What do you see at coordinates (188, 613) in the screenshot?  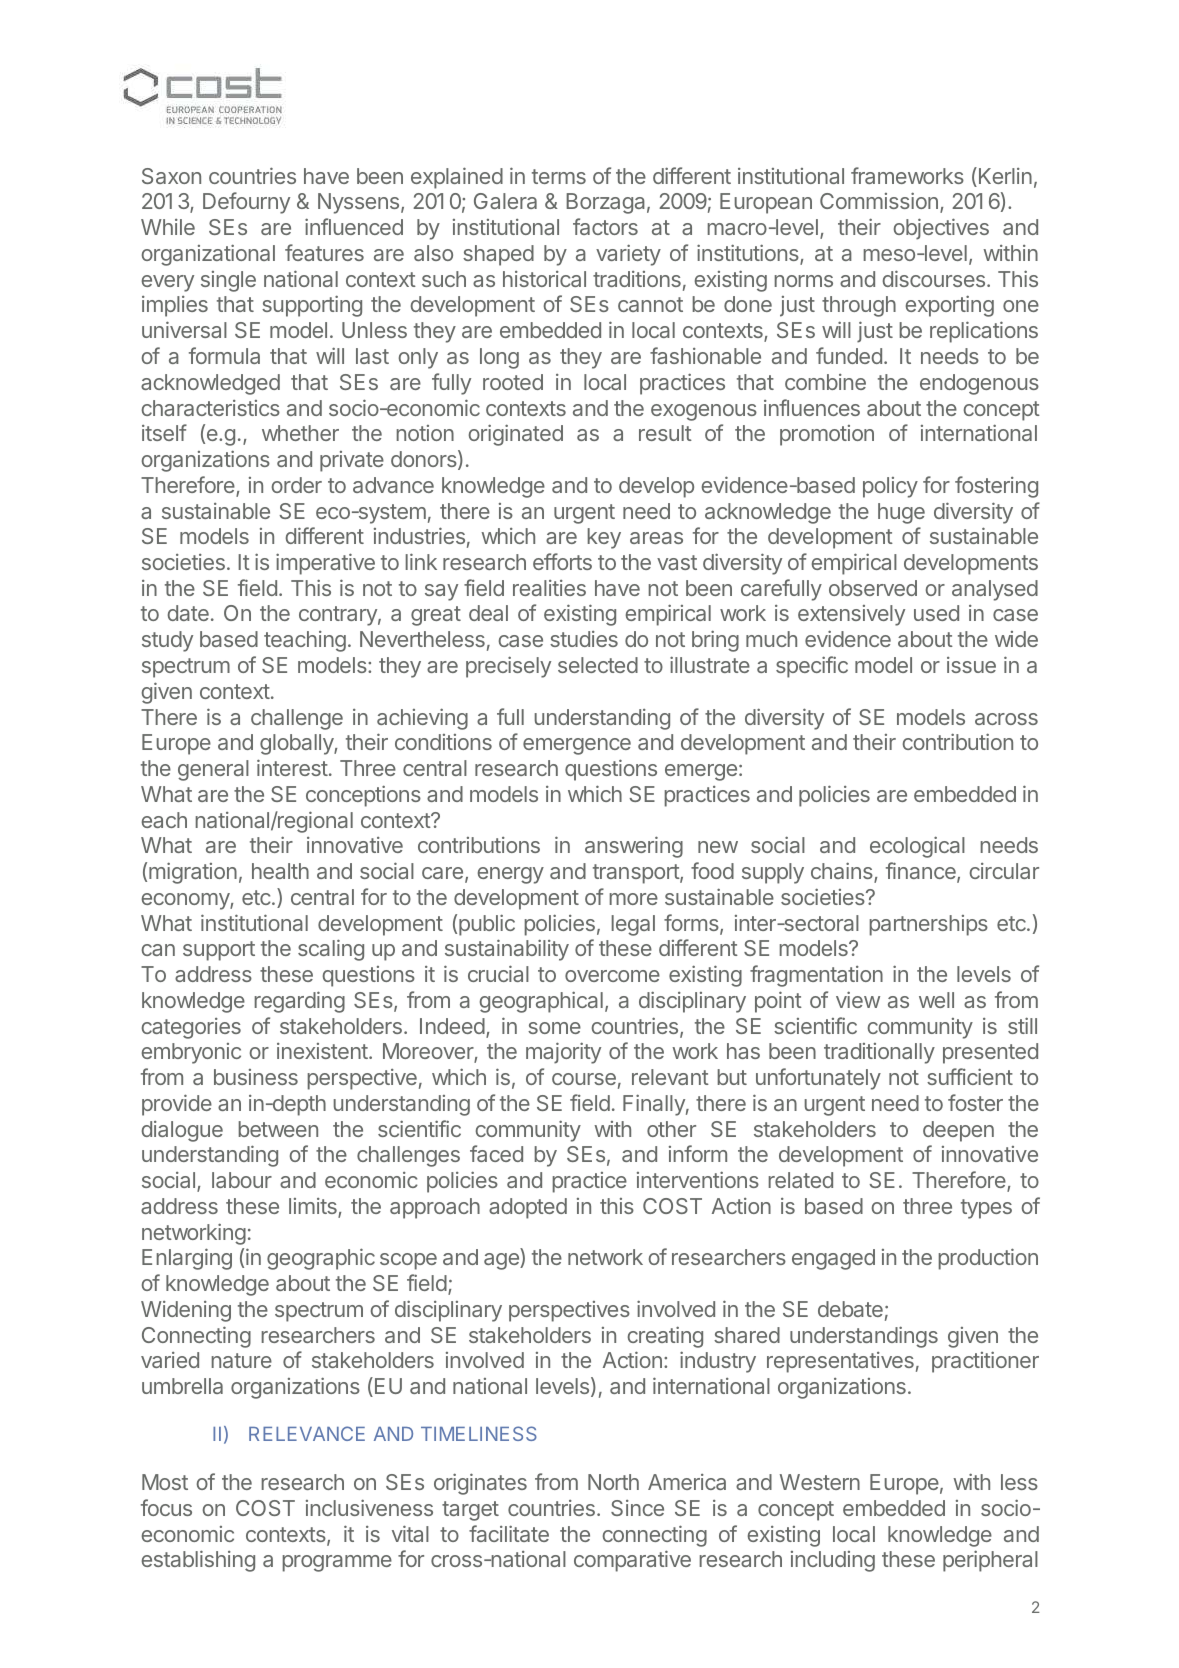 I see `date` at bounding box center [188, 613].
